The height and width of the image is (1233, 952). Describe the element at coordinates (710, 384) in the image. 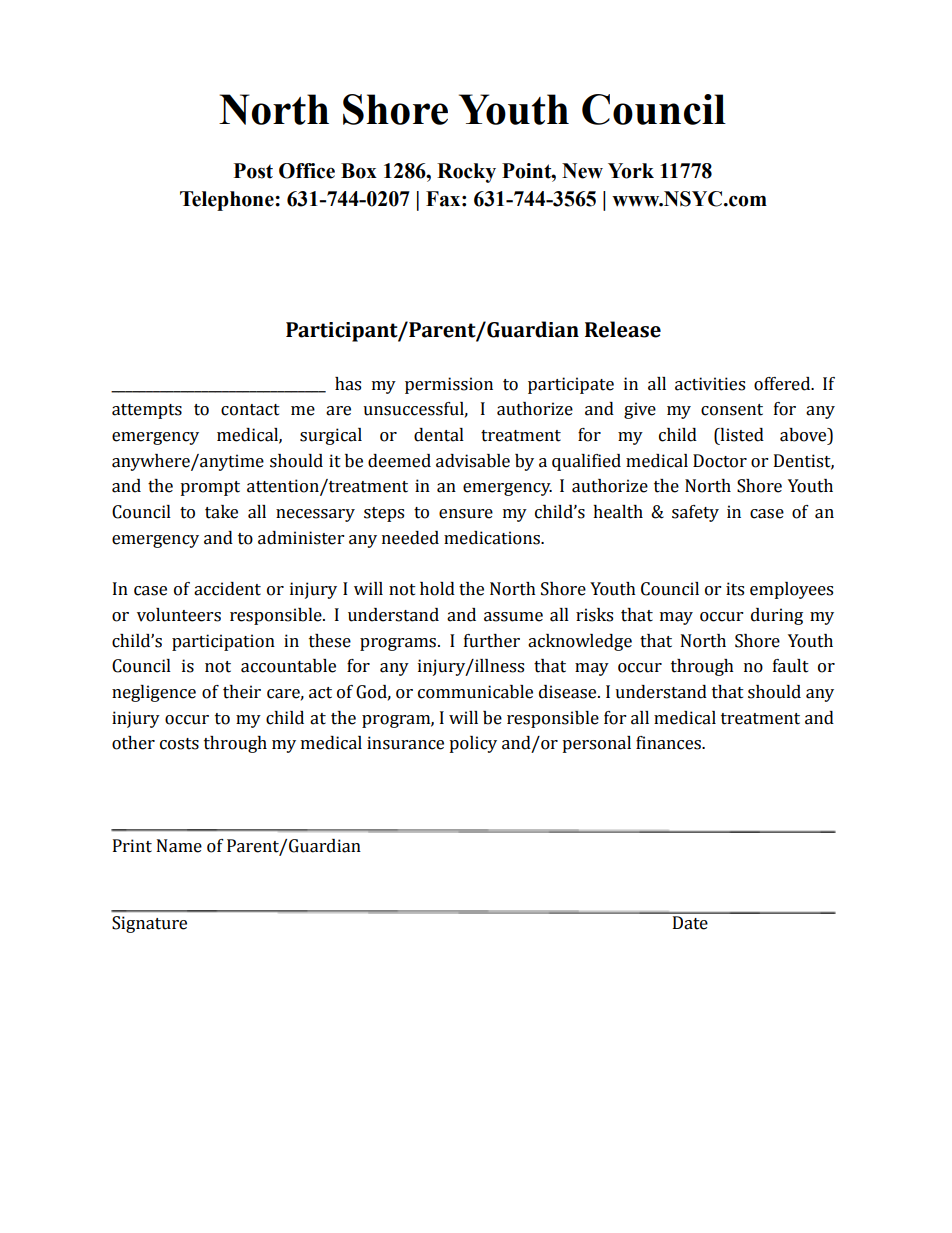

I see `activities` at that location.
